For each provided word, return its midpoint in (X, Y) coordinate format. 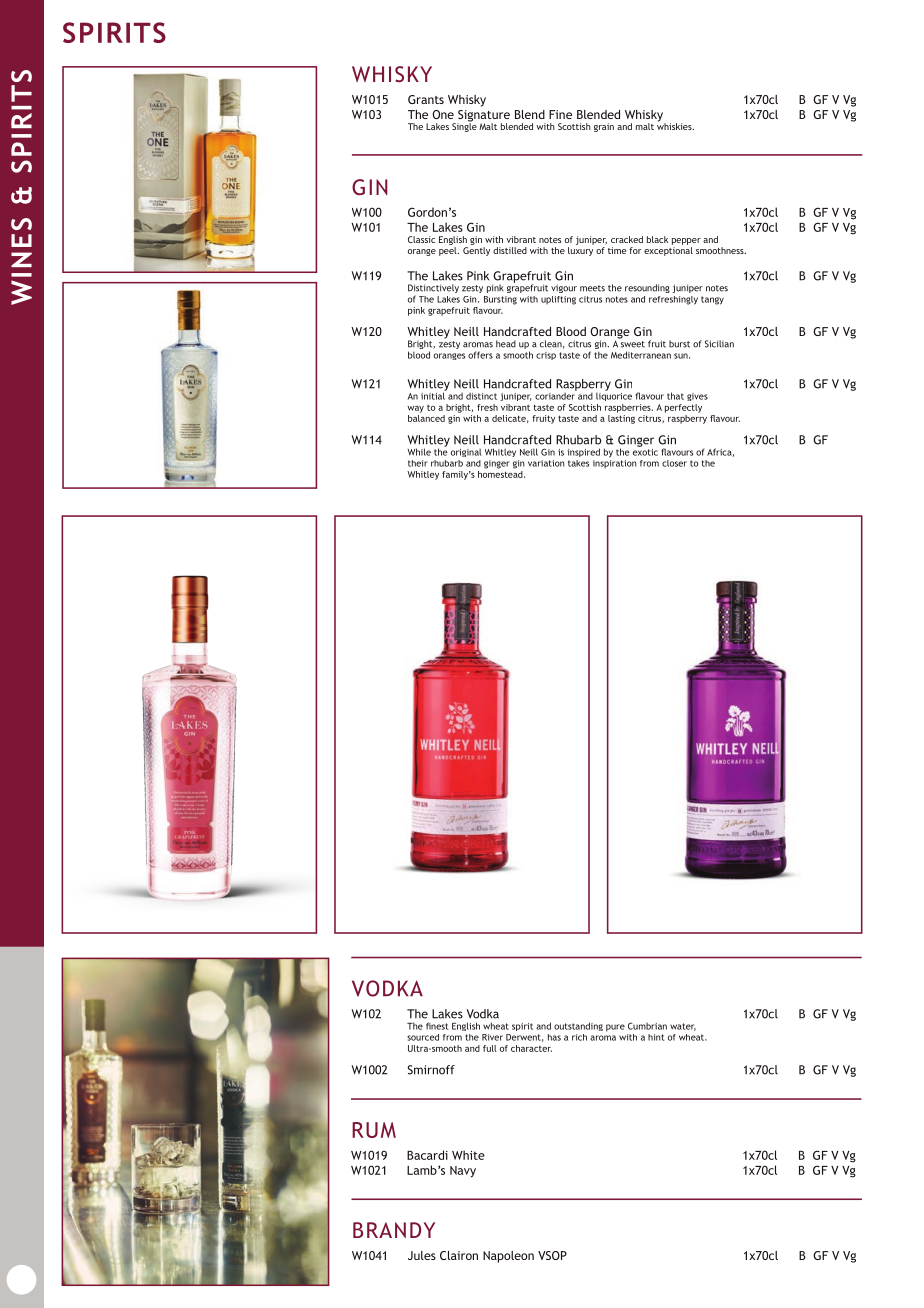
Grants (426, 99)
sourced (423, 1037)
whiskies (675, 125)
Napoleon (508, 1257)
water (683, 1027)
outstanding (578, 1026)
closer (674, 463)
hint (656, 1037)
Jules (422, 1255)
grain (604, 127)
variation (546, 463)
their (418, 463)
